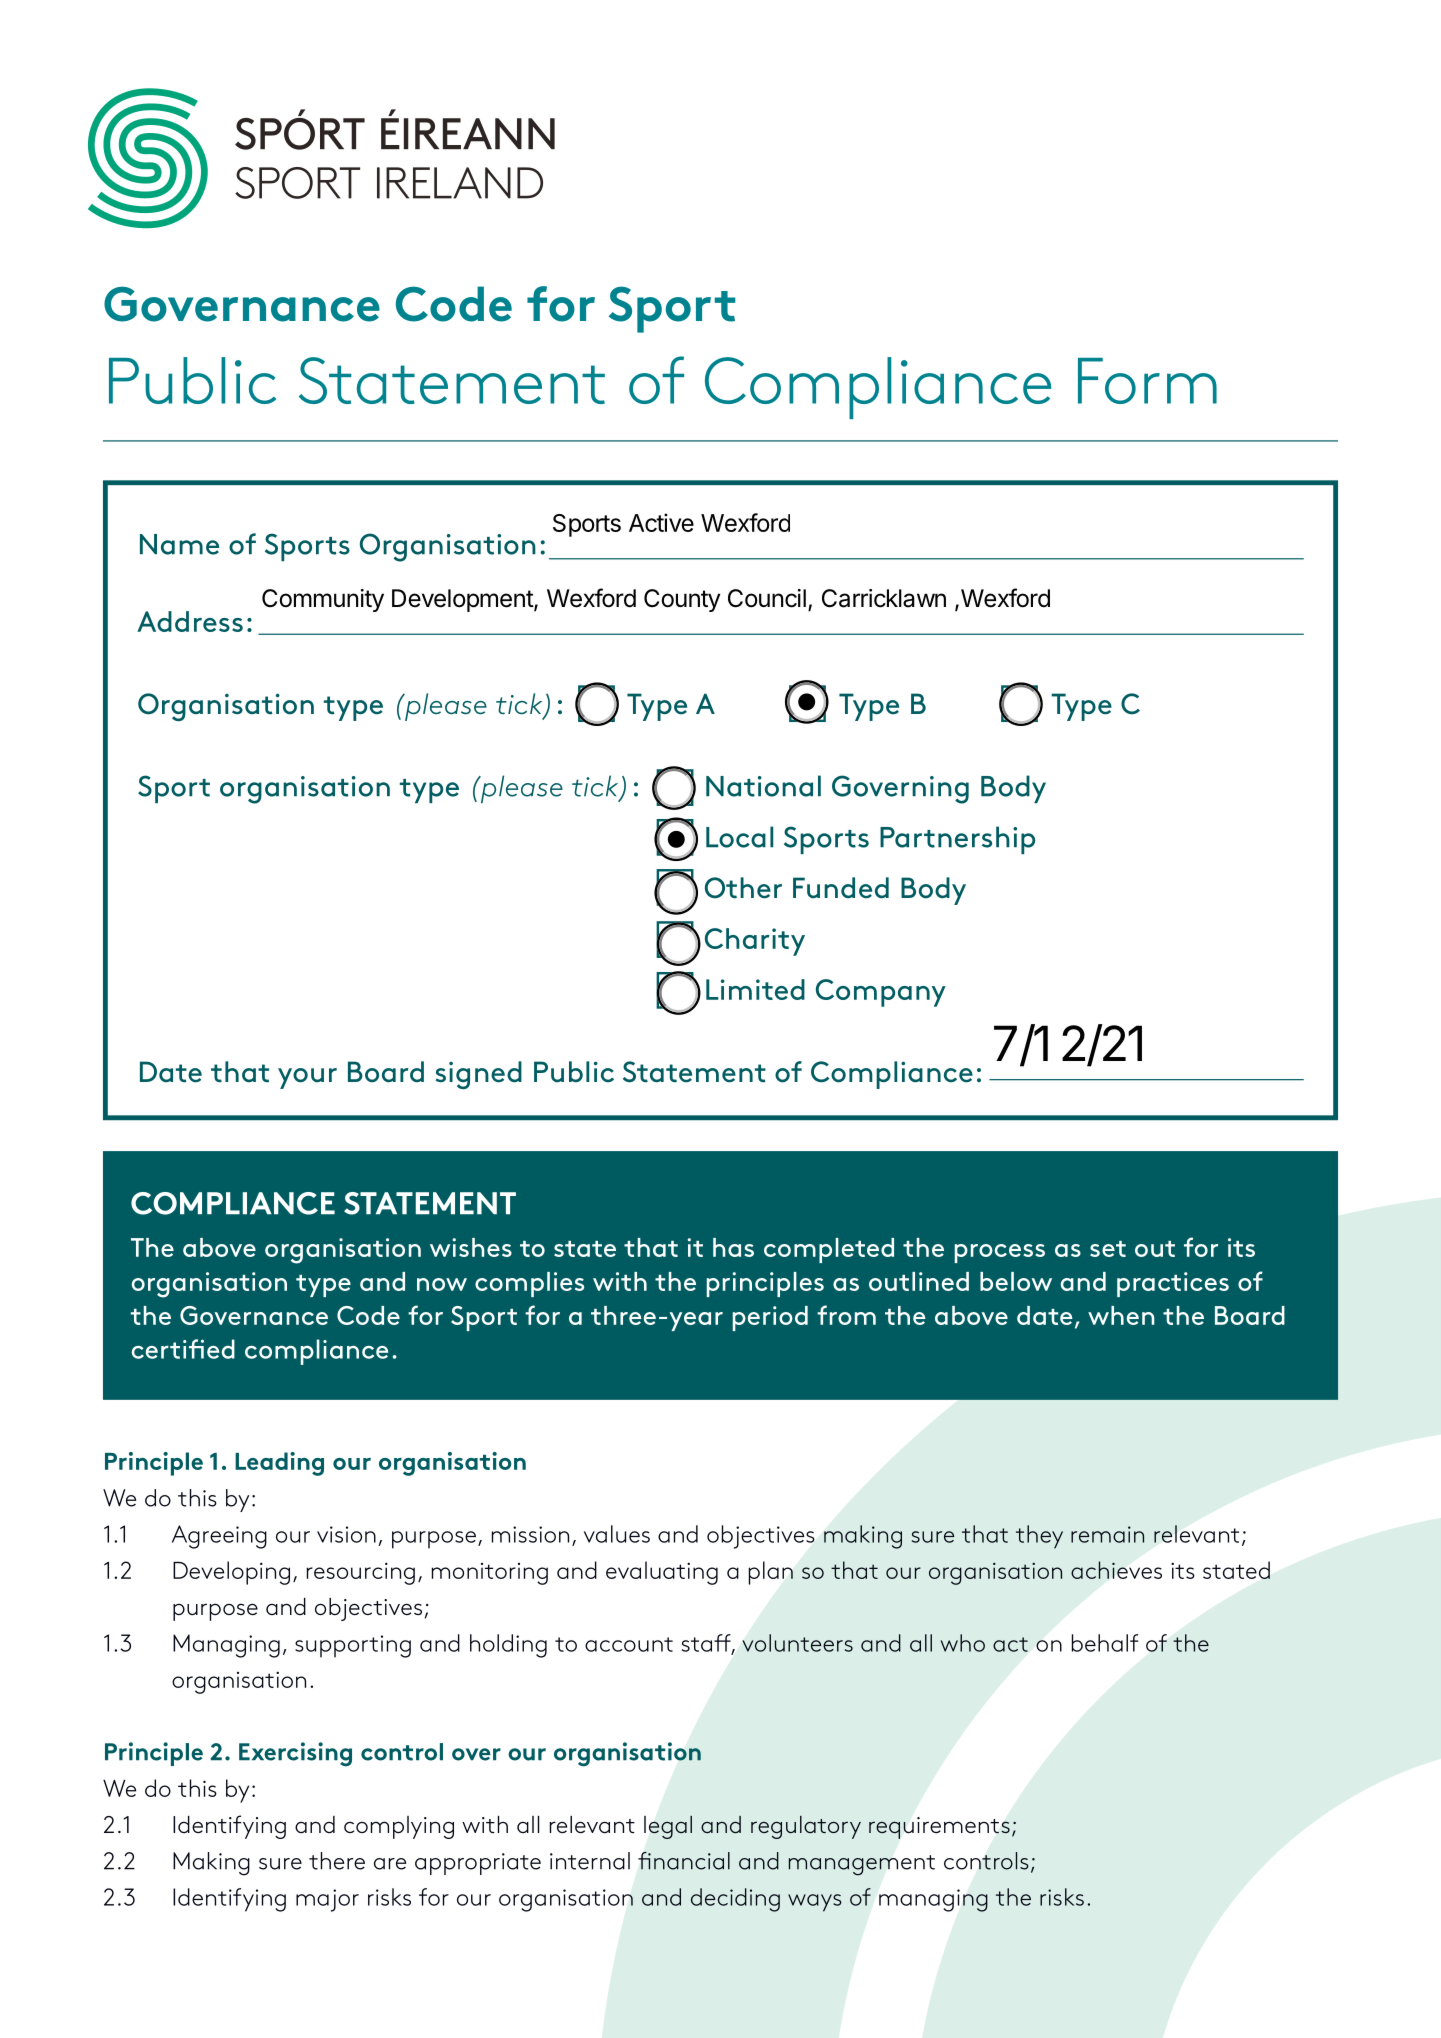 Image resolution: width=1441 pixels, height=2038 pixels. I want to click on has, so click(733, 1247).
